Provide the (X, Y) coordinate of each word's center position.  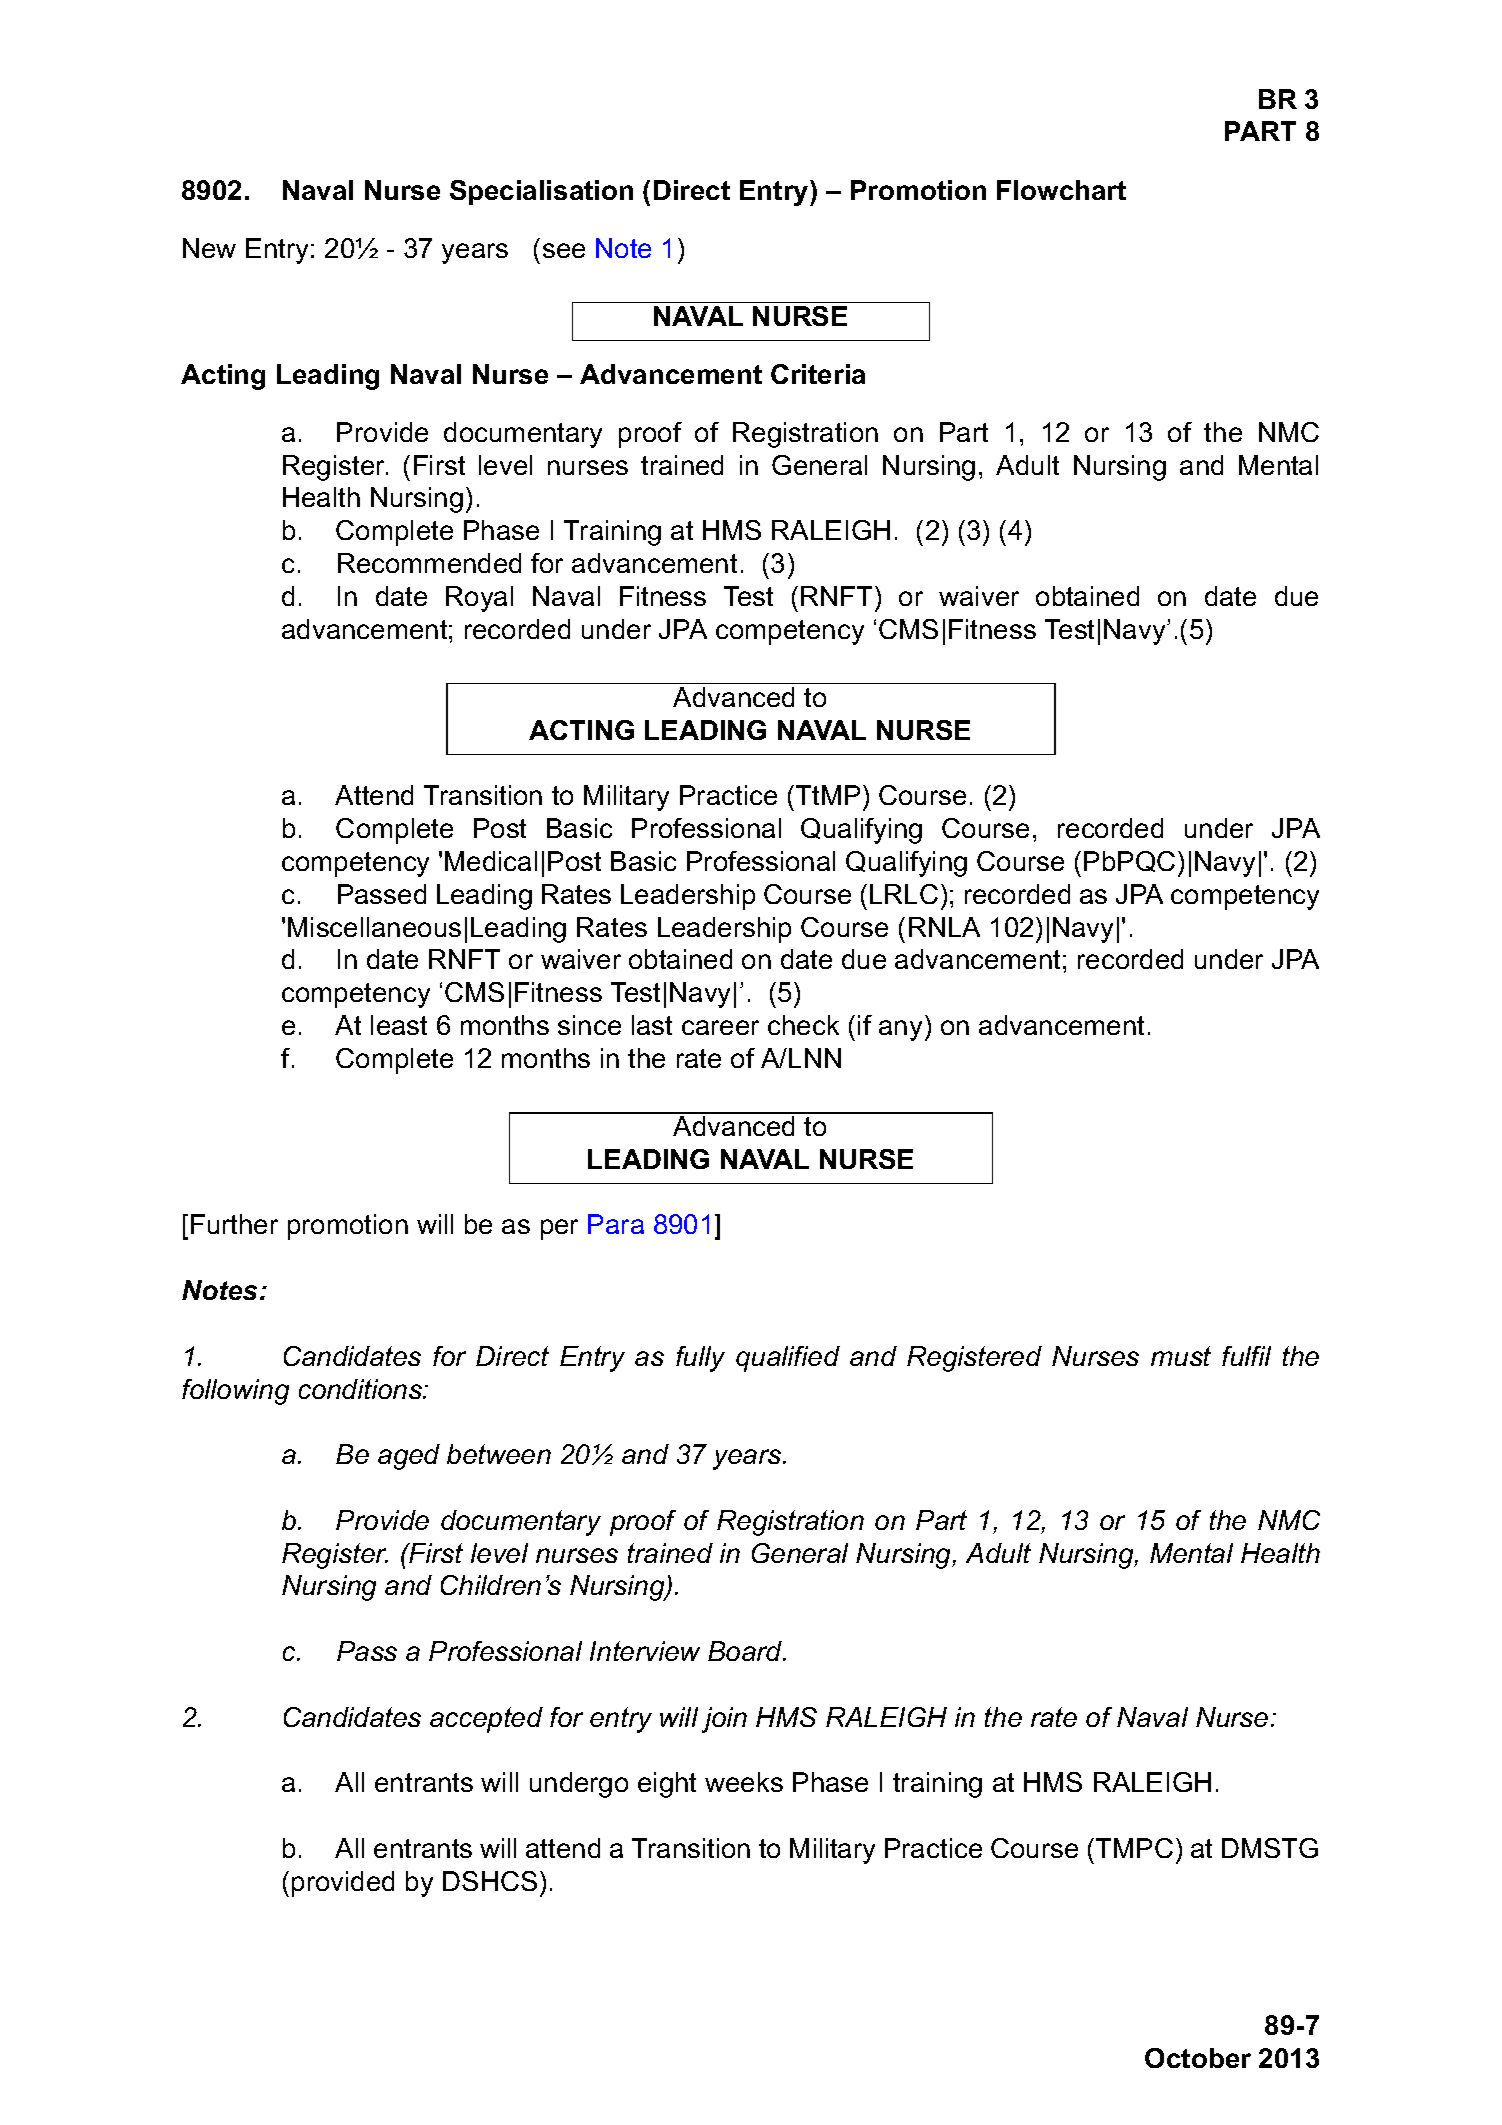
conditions (361, 1389)
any (900, 1030)
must (1181, 1356)
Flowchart (1061, 190)
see (564, 250)
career (720, 1027)
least (399, 1025)
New (209, 248)
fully (700, 1359)
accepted (486, 1720)
